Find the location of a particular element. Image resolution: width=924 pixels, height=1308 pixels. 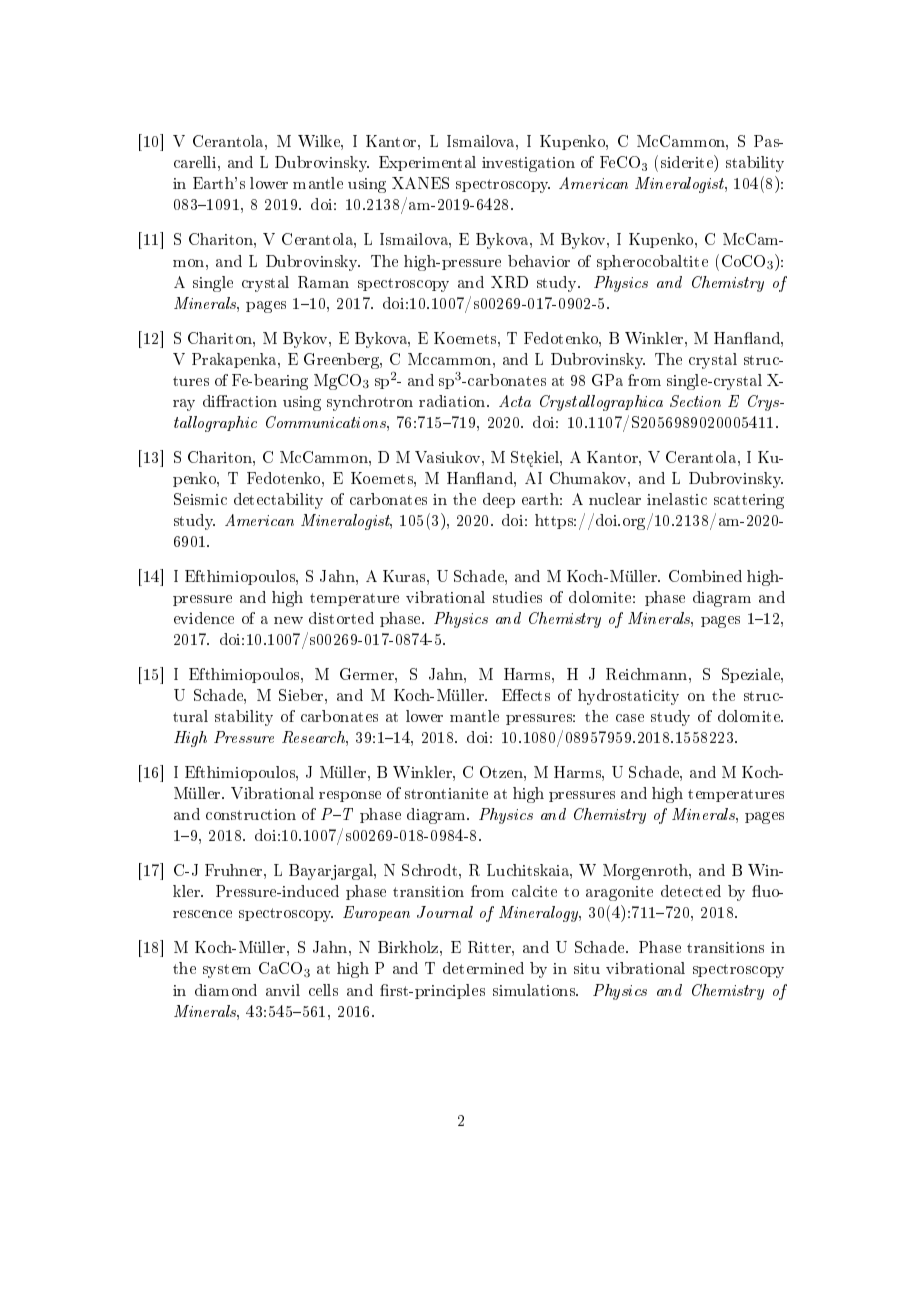

situ is located at coordinates (587, 968).
